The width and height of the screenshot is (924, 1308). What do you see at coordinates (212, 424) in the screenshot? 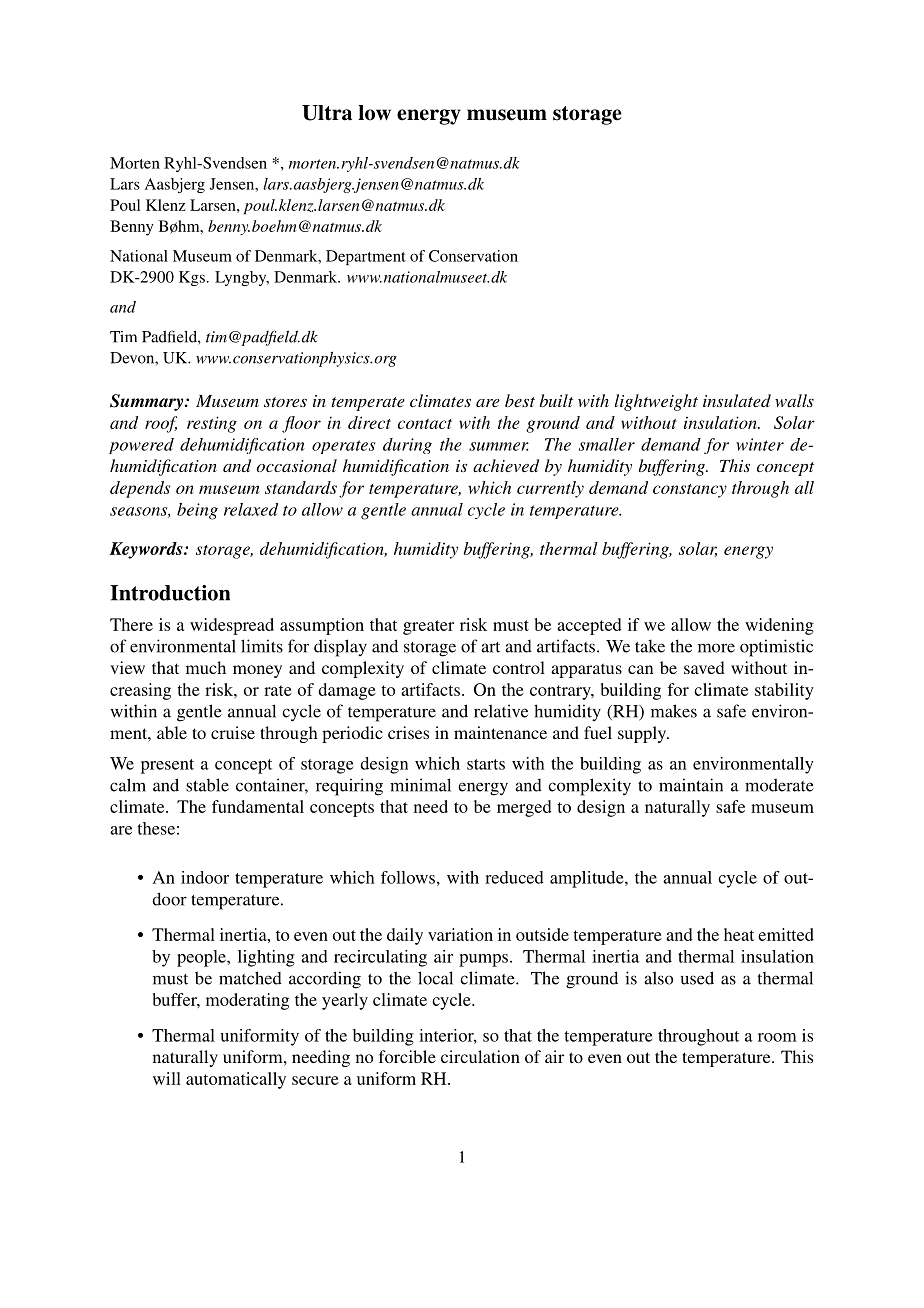
I see `resting` at bounding box center [212, 424].
